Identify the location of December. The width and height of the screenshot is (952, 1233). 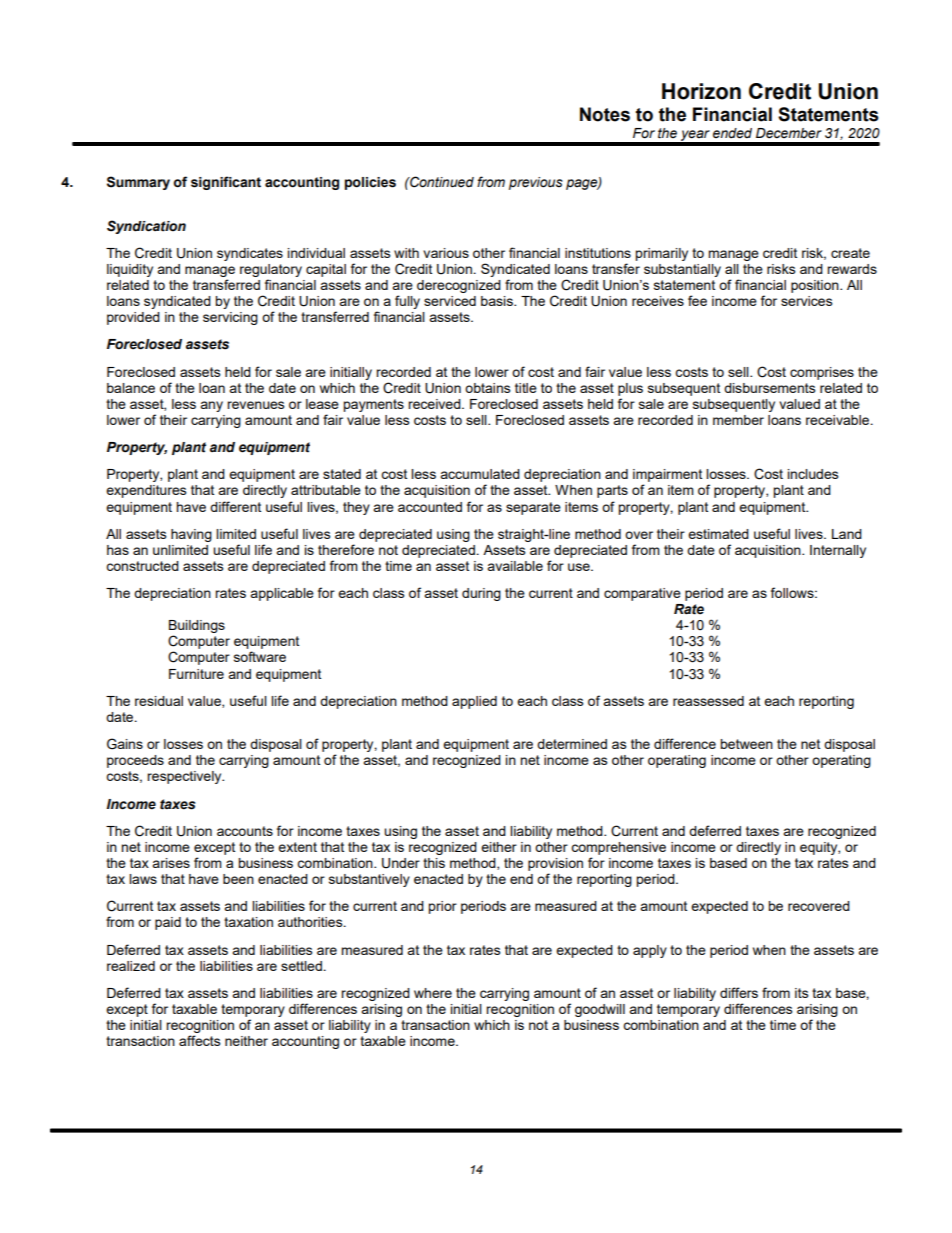
(789, 133).
